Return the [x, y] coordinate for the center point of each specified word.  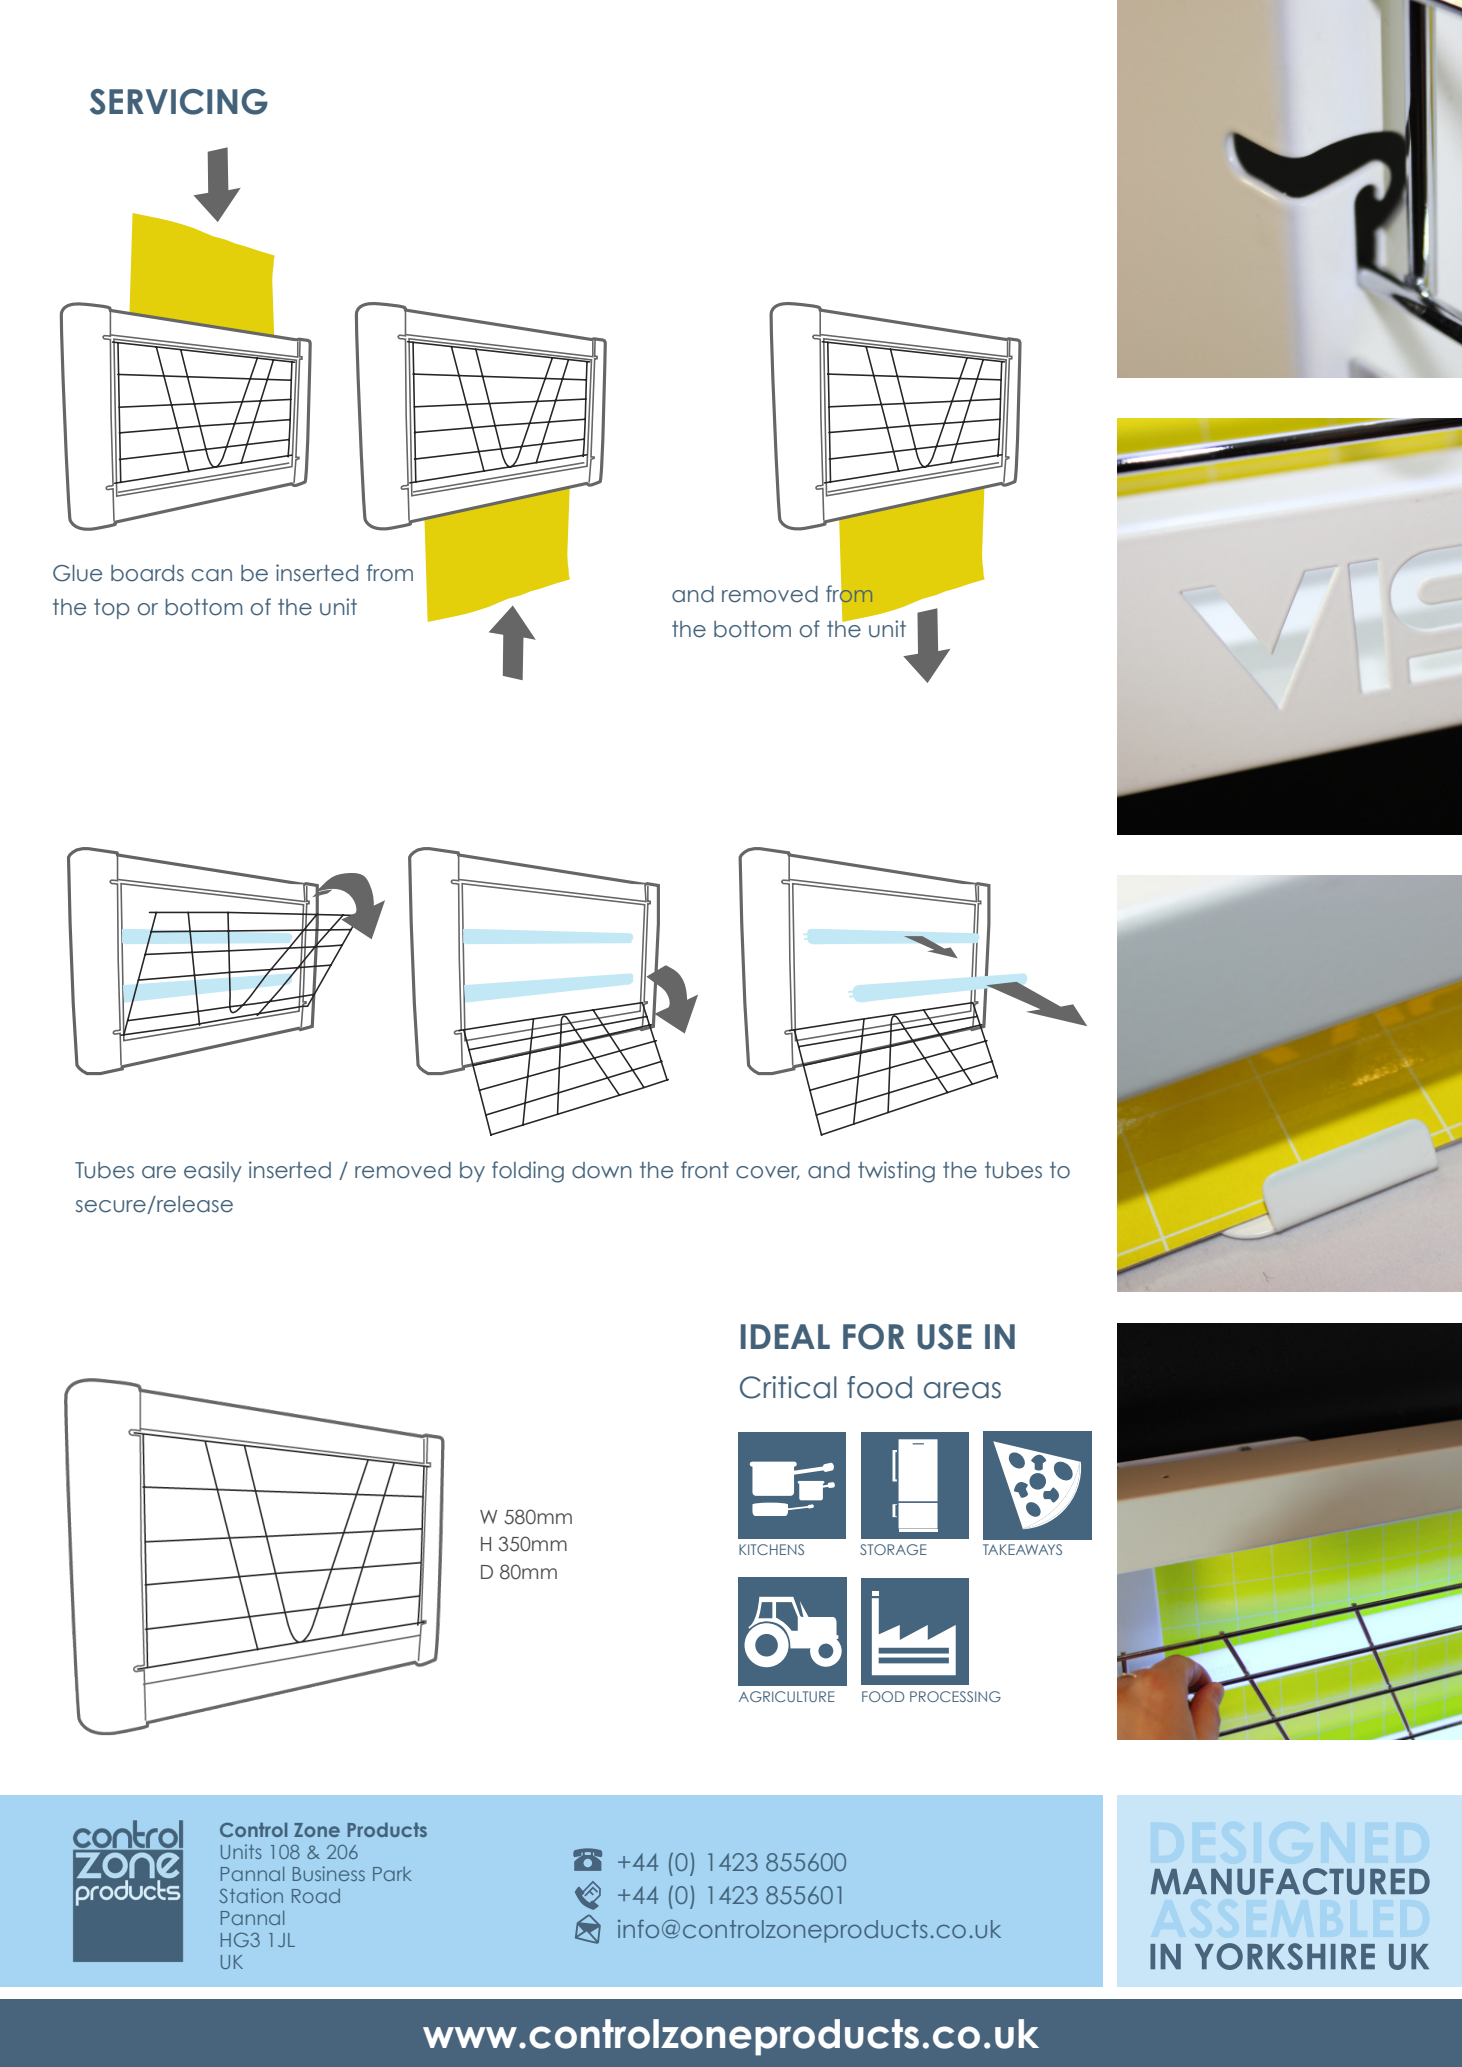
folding [528, 1172]
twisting [896, 1172]
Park [392, 1874]
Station [251, 1895]
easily [213, 1171]
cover [768, 1173]
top [112, 609]
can [212, 575]
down [602, 1170]
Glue [77, 573]
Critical [788, 1387]
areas [962, 1390]
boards [147, 573]
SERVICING [179, 102]
